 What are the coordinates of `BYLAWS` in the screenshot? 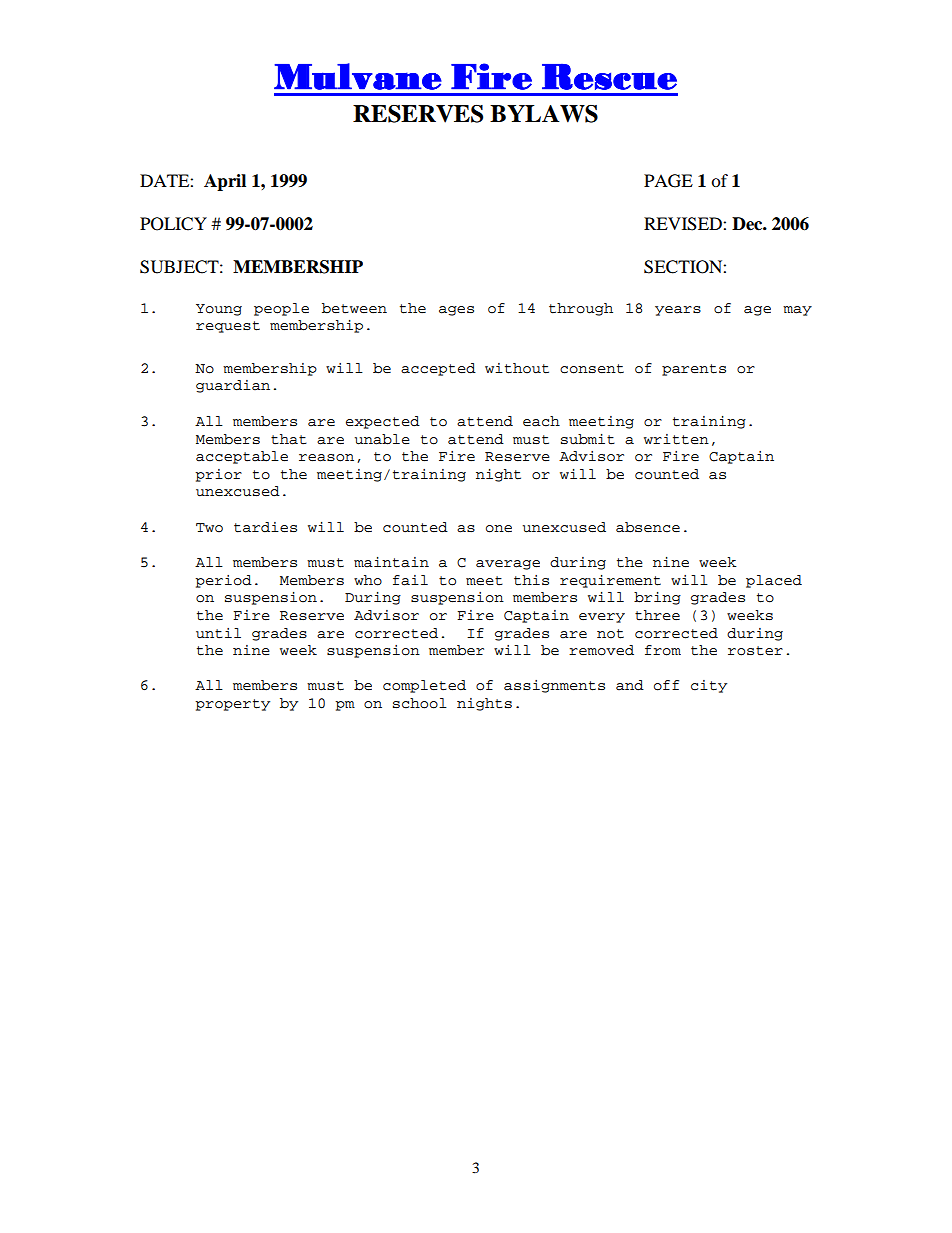 It's located at (544, 114).
